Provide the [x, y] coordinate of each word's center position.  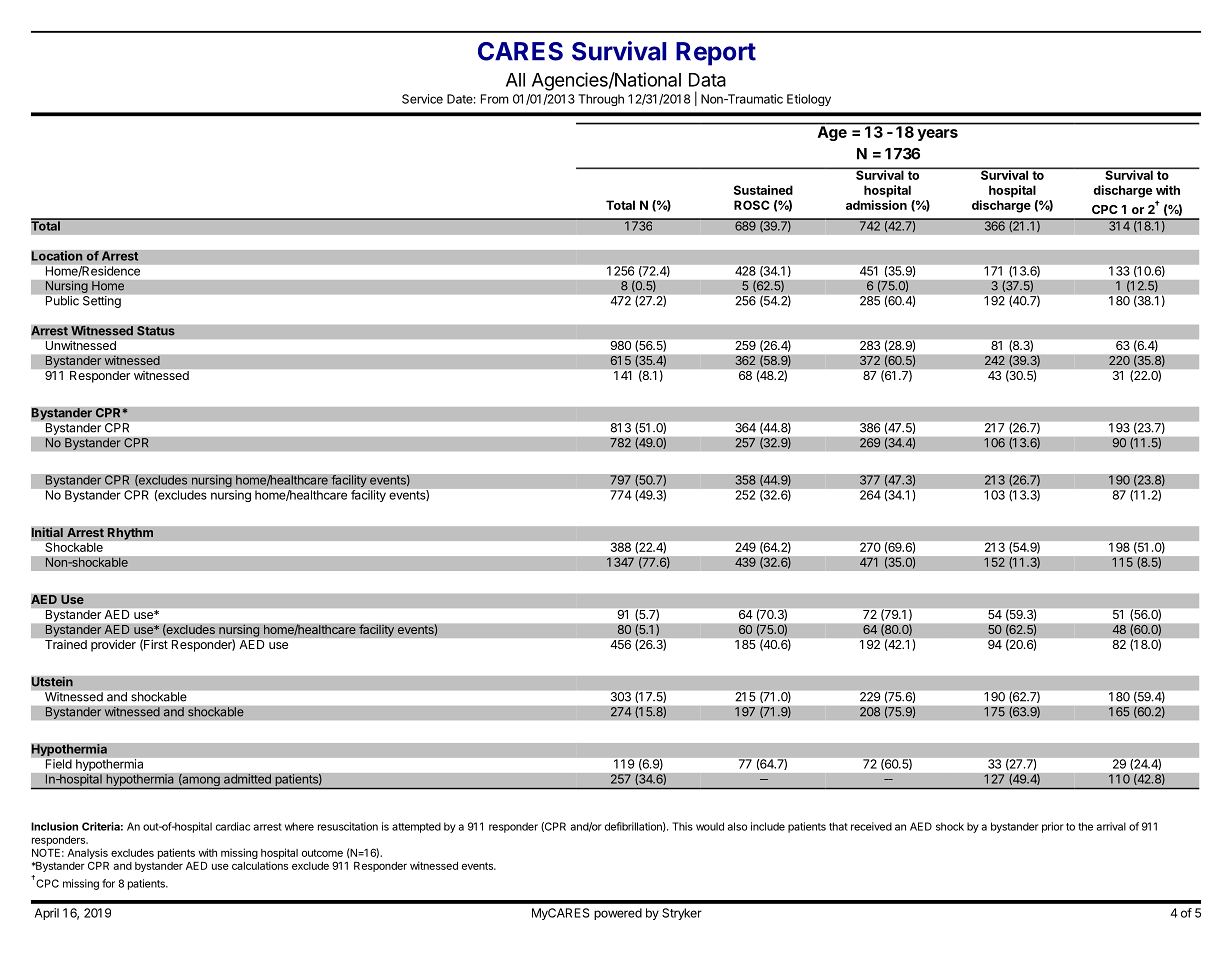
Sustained [763, 190]
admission [876, 205]
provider [113, 645]
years [937, 135]
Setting [102, 302]
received [871, 826]
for [108, 883]
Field [59, 764]
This [682, 826]
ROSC [752, 205]
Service [422, 99]
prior [1052, 827]
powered [618, 914]
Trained [66, 644]
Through [601, 100]
